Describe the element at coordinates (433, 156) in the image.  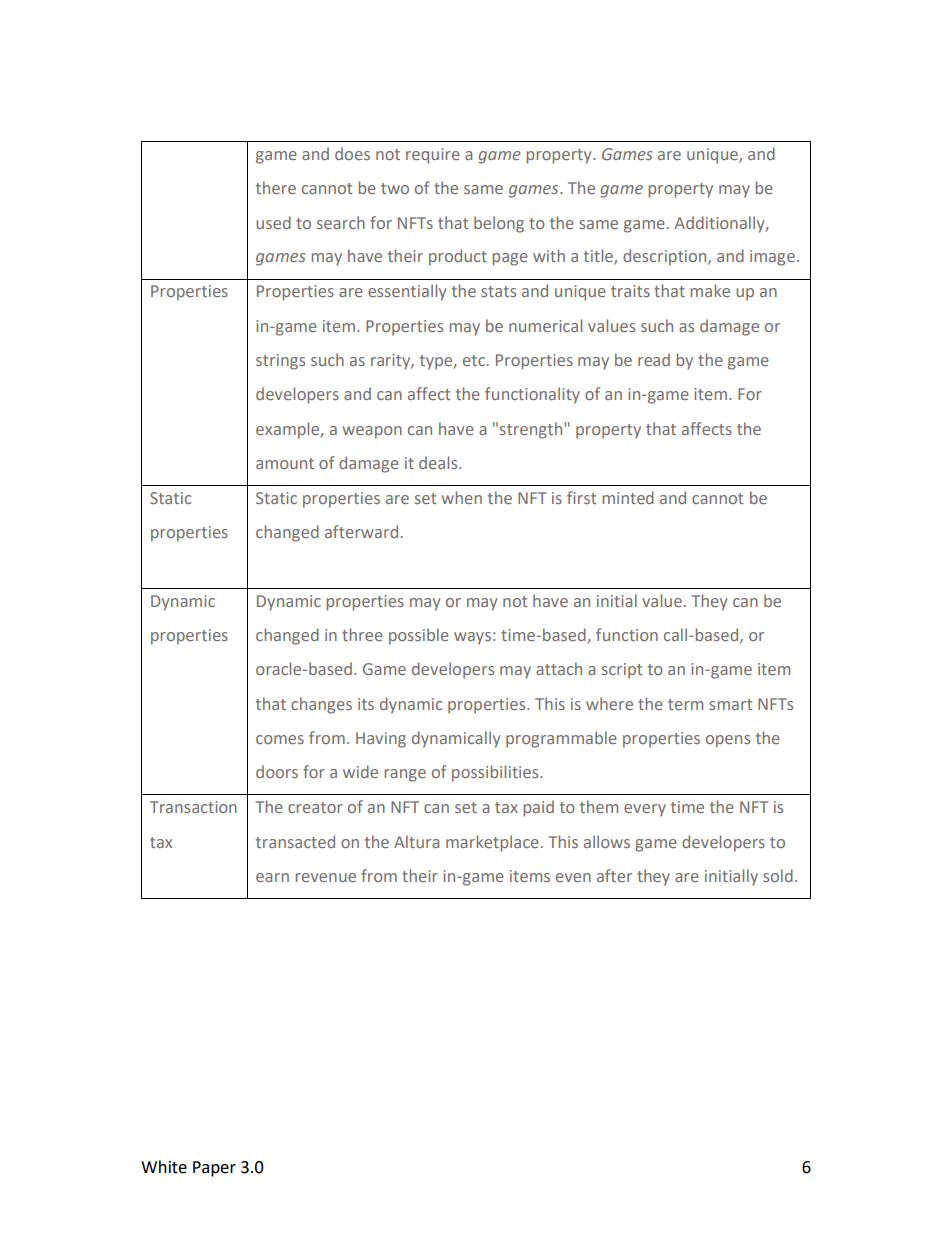
I see `require` at that location.
